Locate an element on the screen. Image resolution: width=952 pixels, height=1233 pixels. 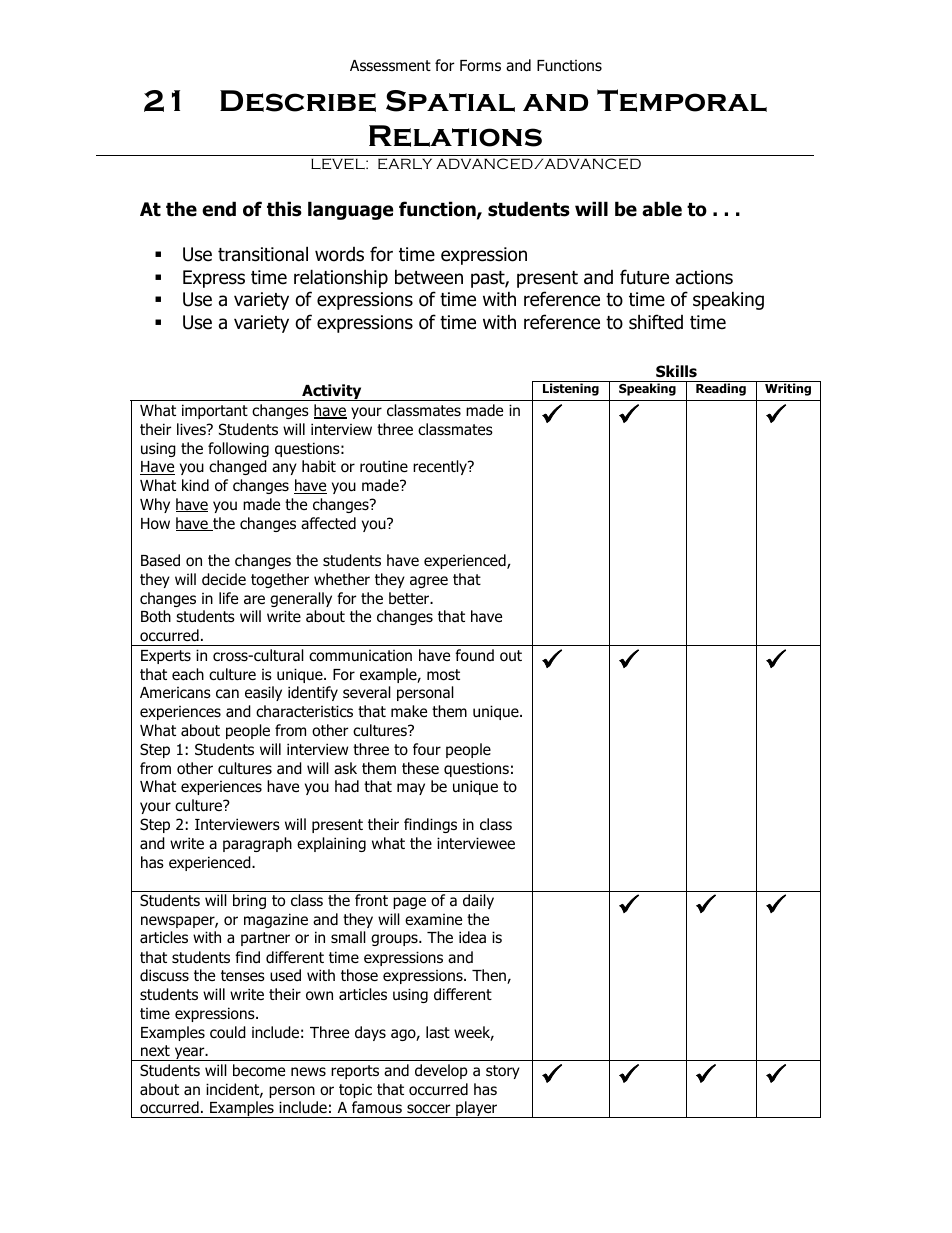
Spatial is located at coordinates (450, 101).
